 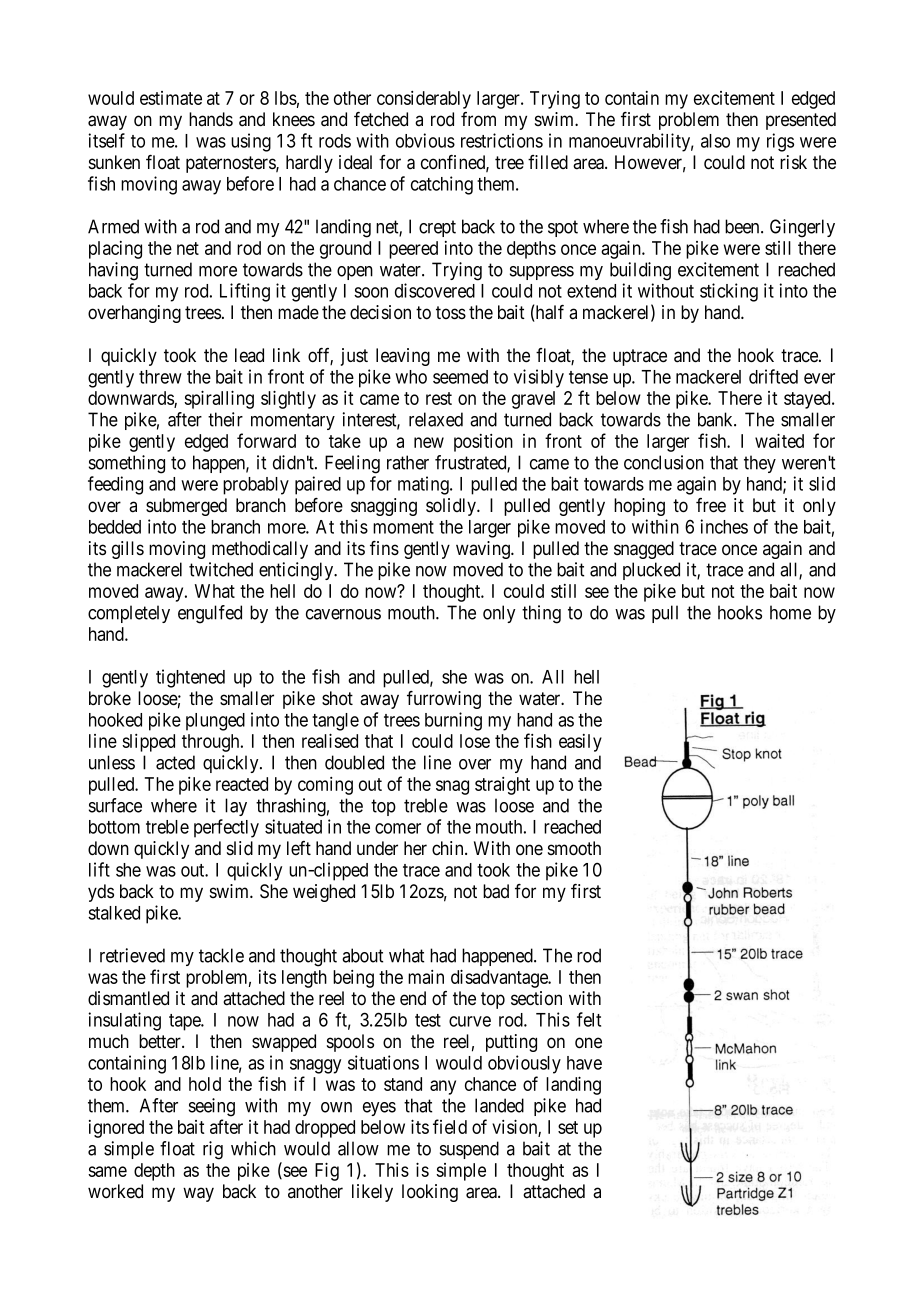 I want to click on set, so click(x=568, y=1127).
